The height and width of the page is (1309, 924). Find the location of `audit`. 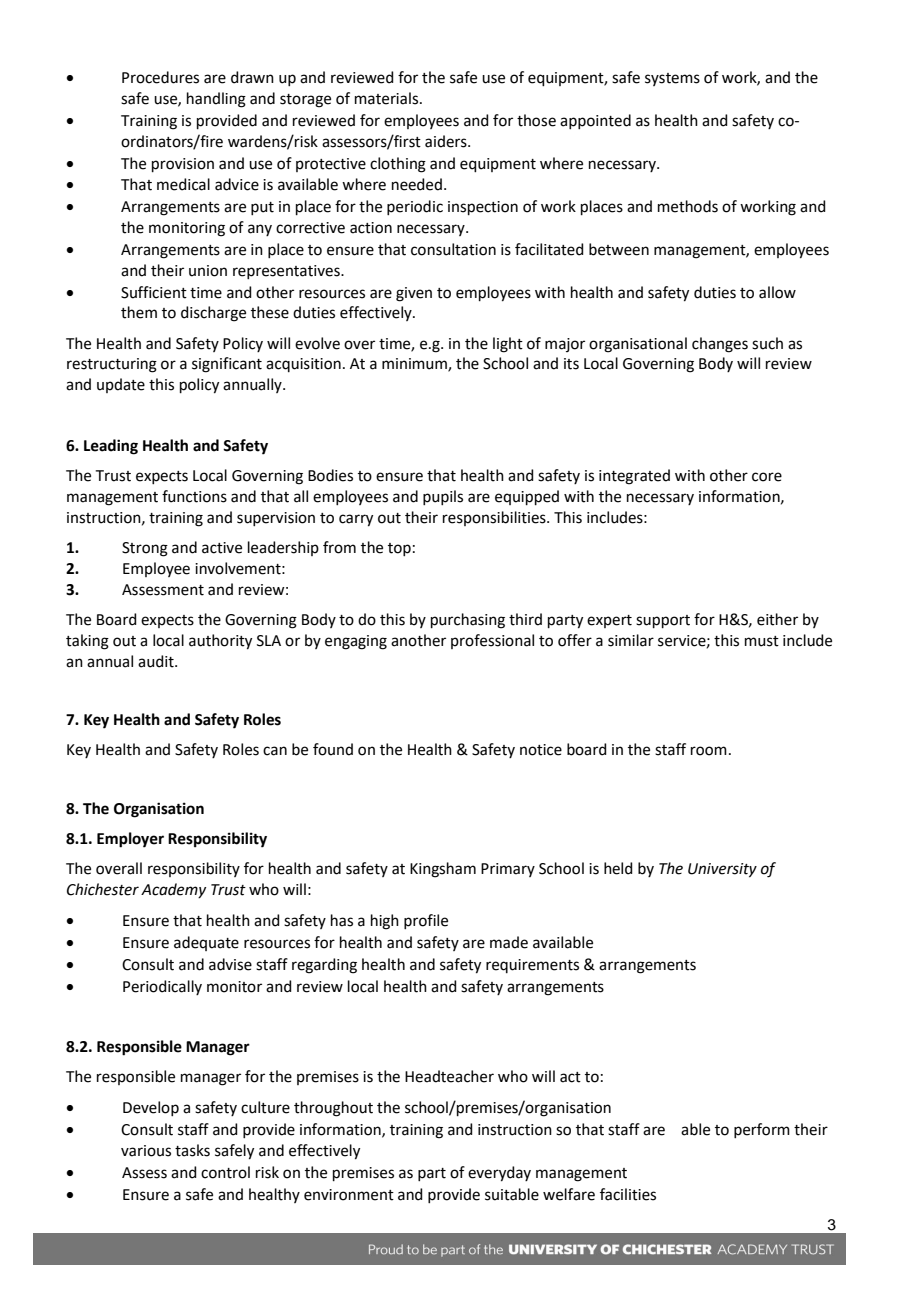

audit is located at coordinates (157, 661).
